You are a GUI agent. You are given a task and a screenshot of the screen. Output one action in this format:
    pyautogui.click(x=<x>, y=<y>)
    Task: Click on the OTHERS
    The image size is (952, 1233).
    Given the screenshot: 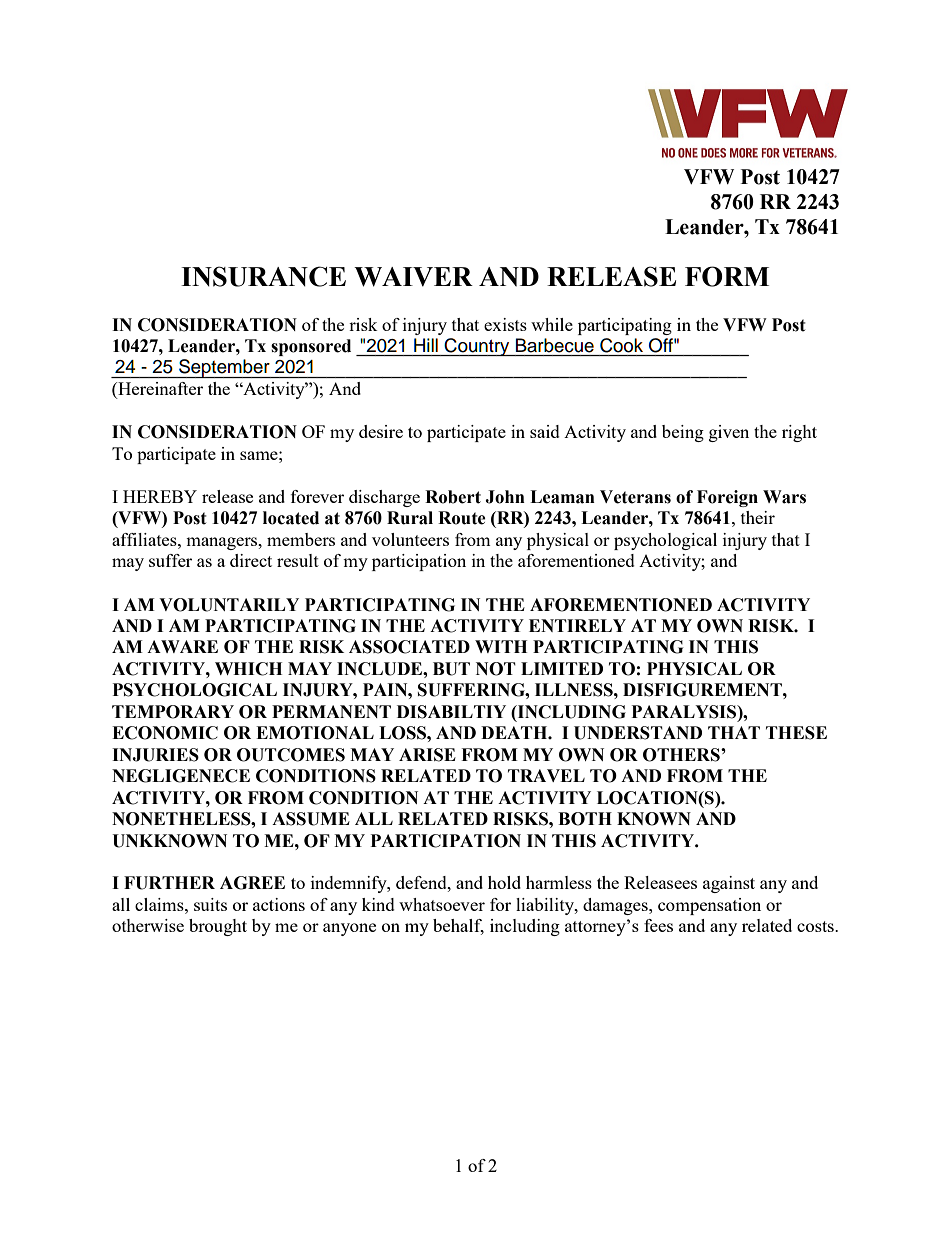 What is the action you would take?
    pyautogui.click(x=682, y=755)
